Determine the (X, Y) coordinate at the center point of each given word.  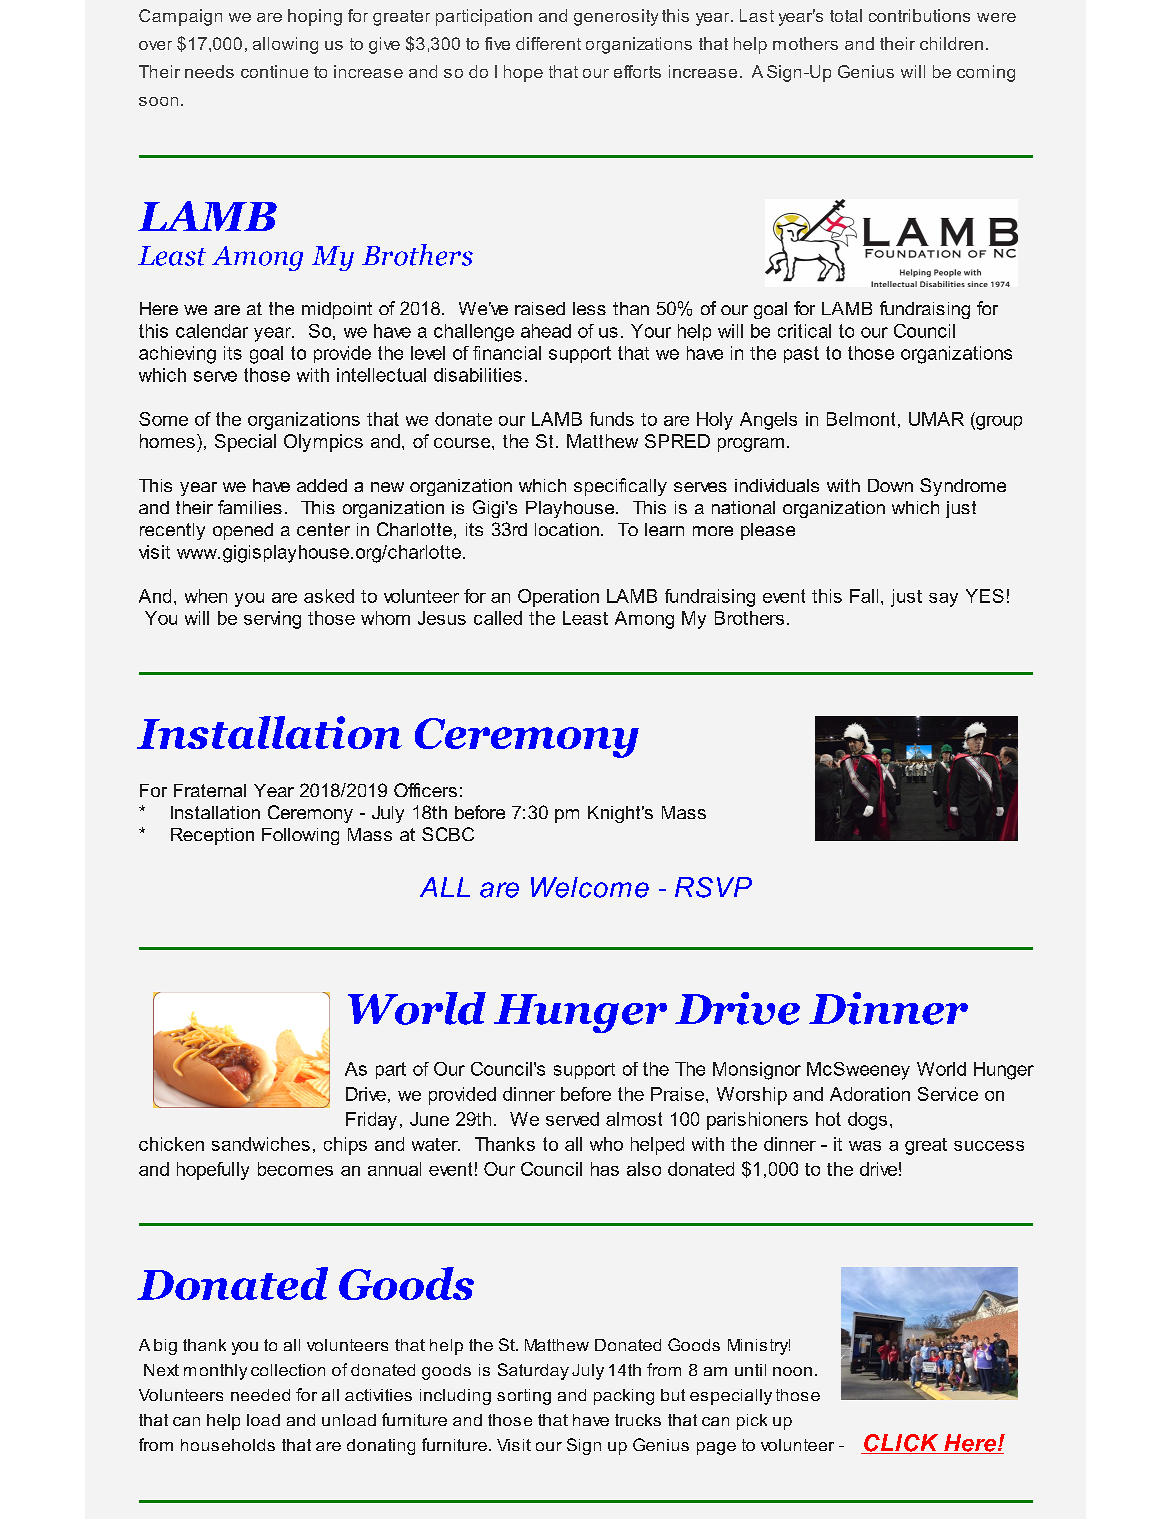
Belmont (861, 419)
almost (634, 1119)
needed (260, 1395)
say (943, 600)
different (548, 43)
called (498, 618)
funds (612, 419)
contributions (919, 15)
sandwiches (261, 1144)
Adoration (870, 1094)
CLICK (901, 1444)
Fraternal (210, 790)
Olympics (323, 443)
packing (624, 1397)
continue (274, 71)
